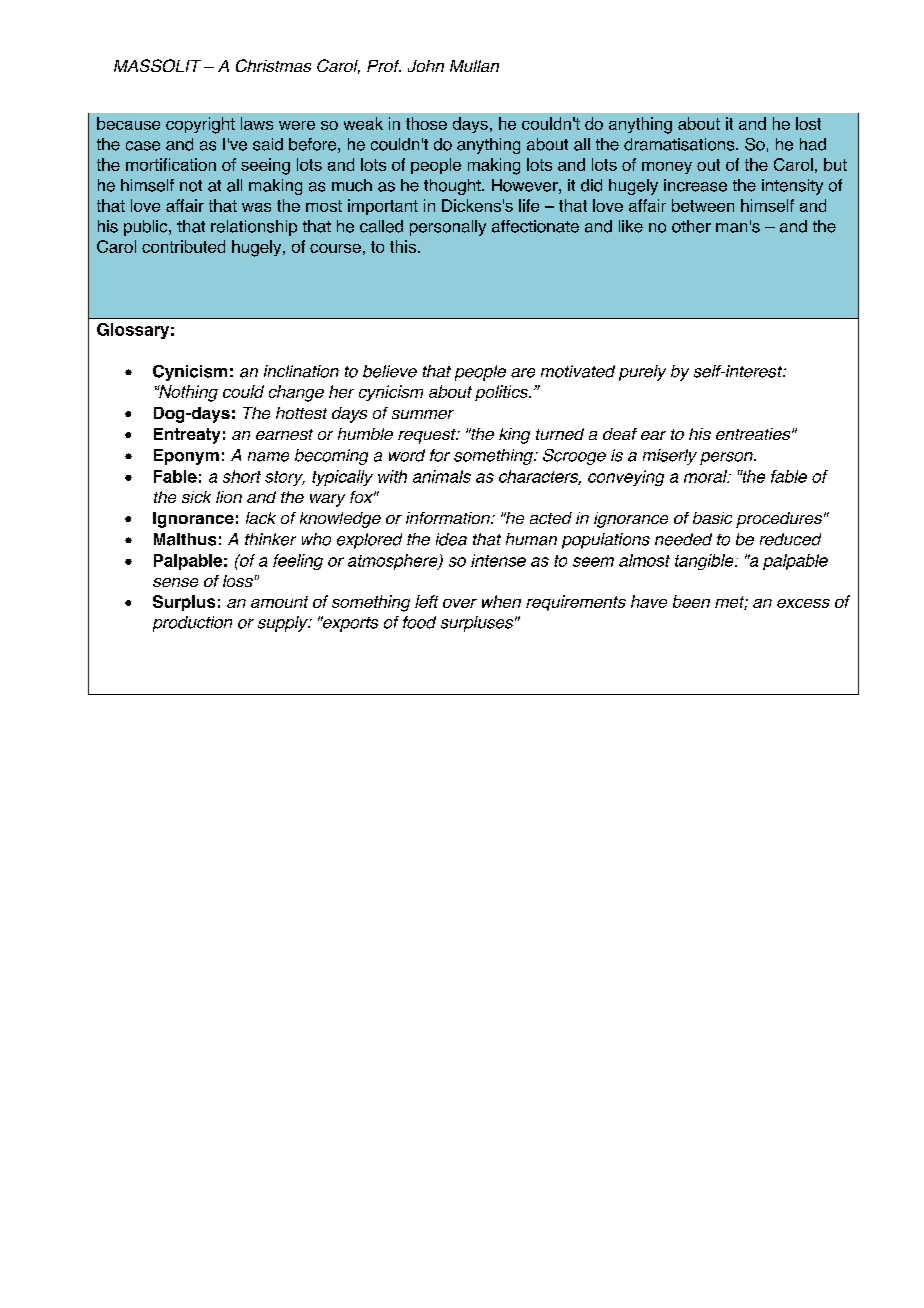  Describe the element at coordinates (460, 603) in the page. I see `over` at that location.
